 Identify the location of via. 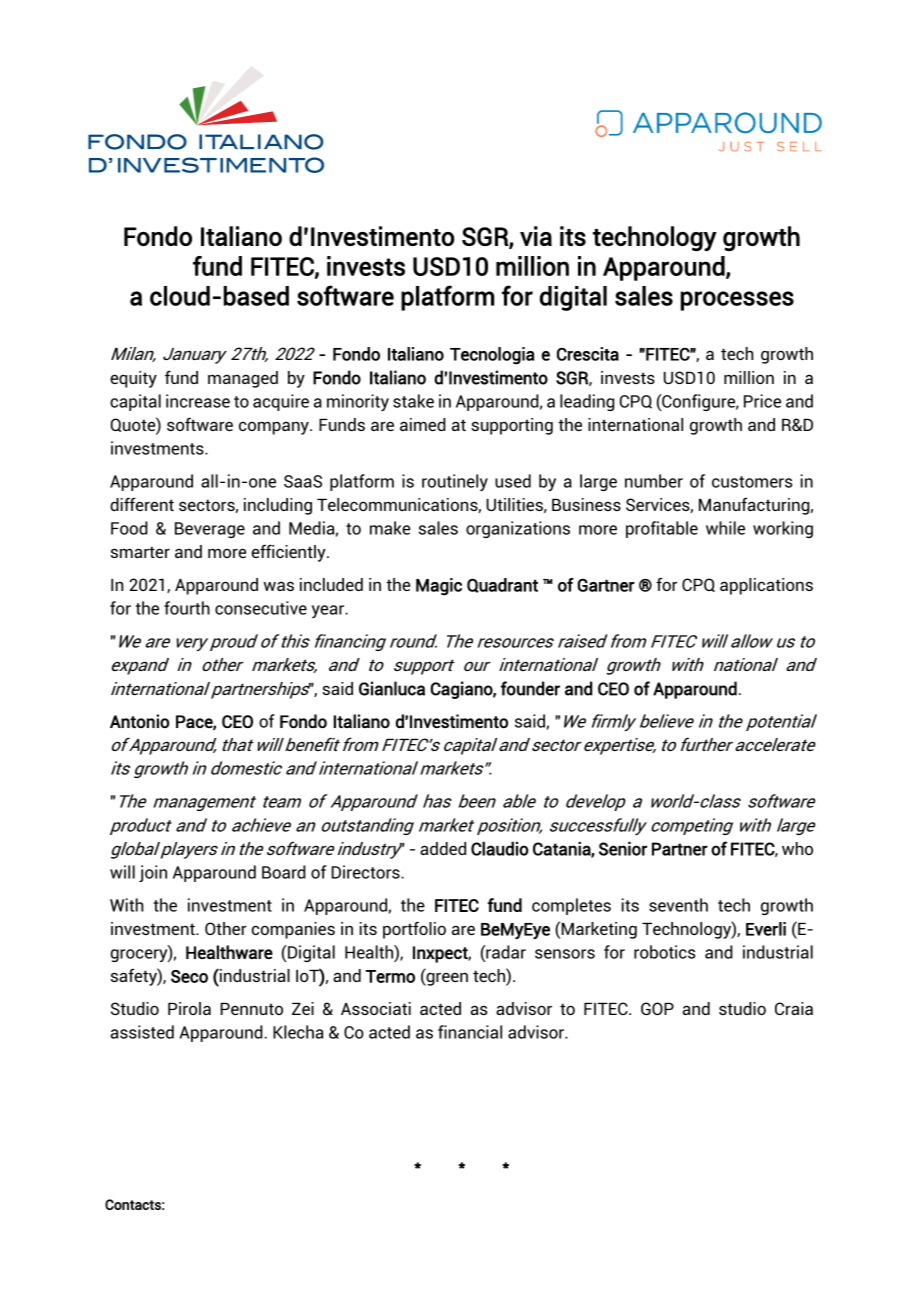
(536, 236).
